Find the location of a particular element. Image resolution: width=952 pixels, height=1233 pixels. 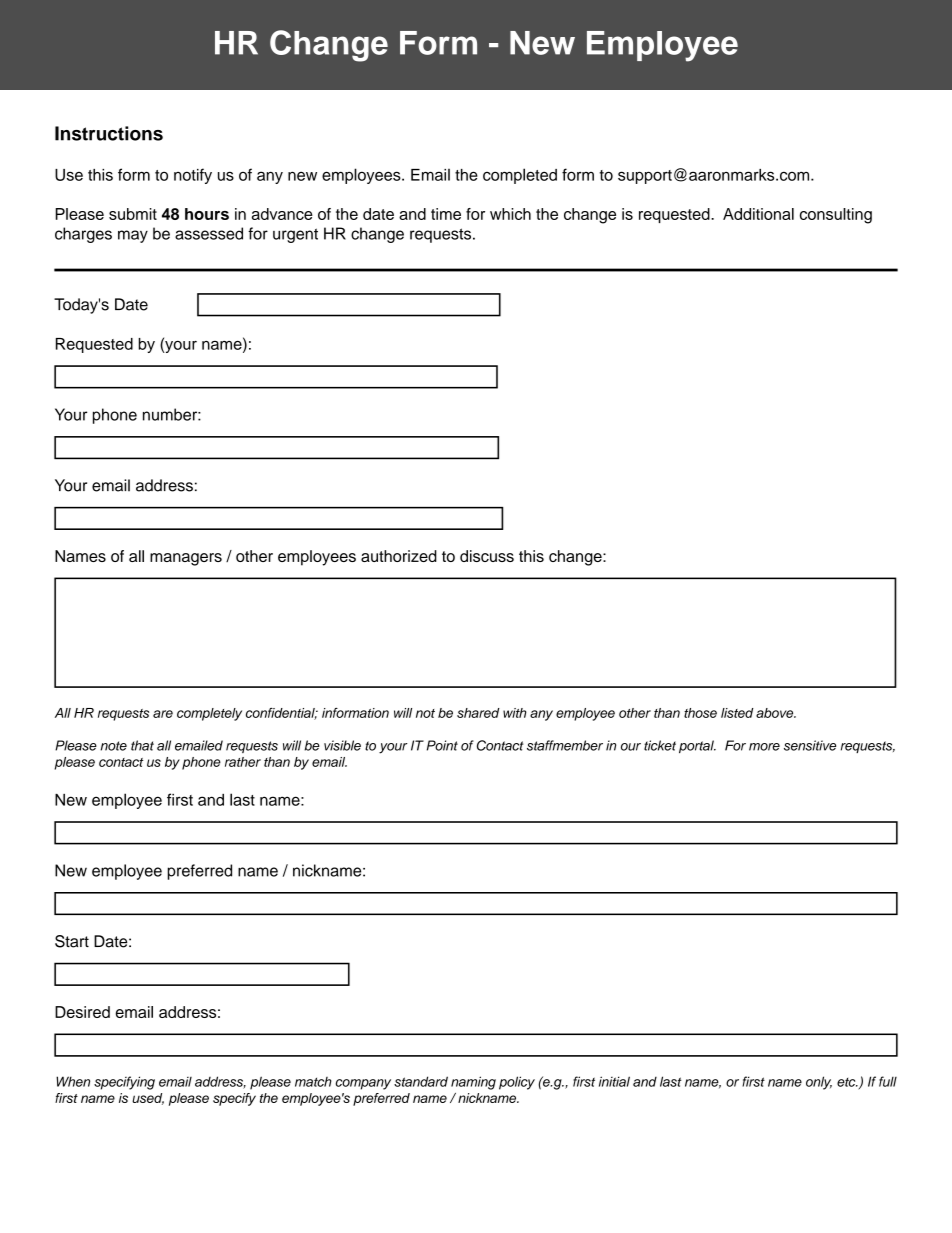

discuss is located at coordinates (487, 556).
